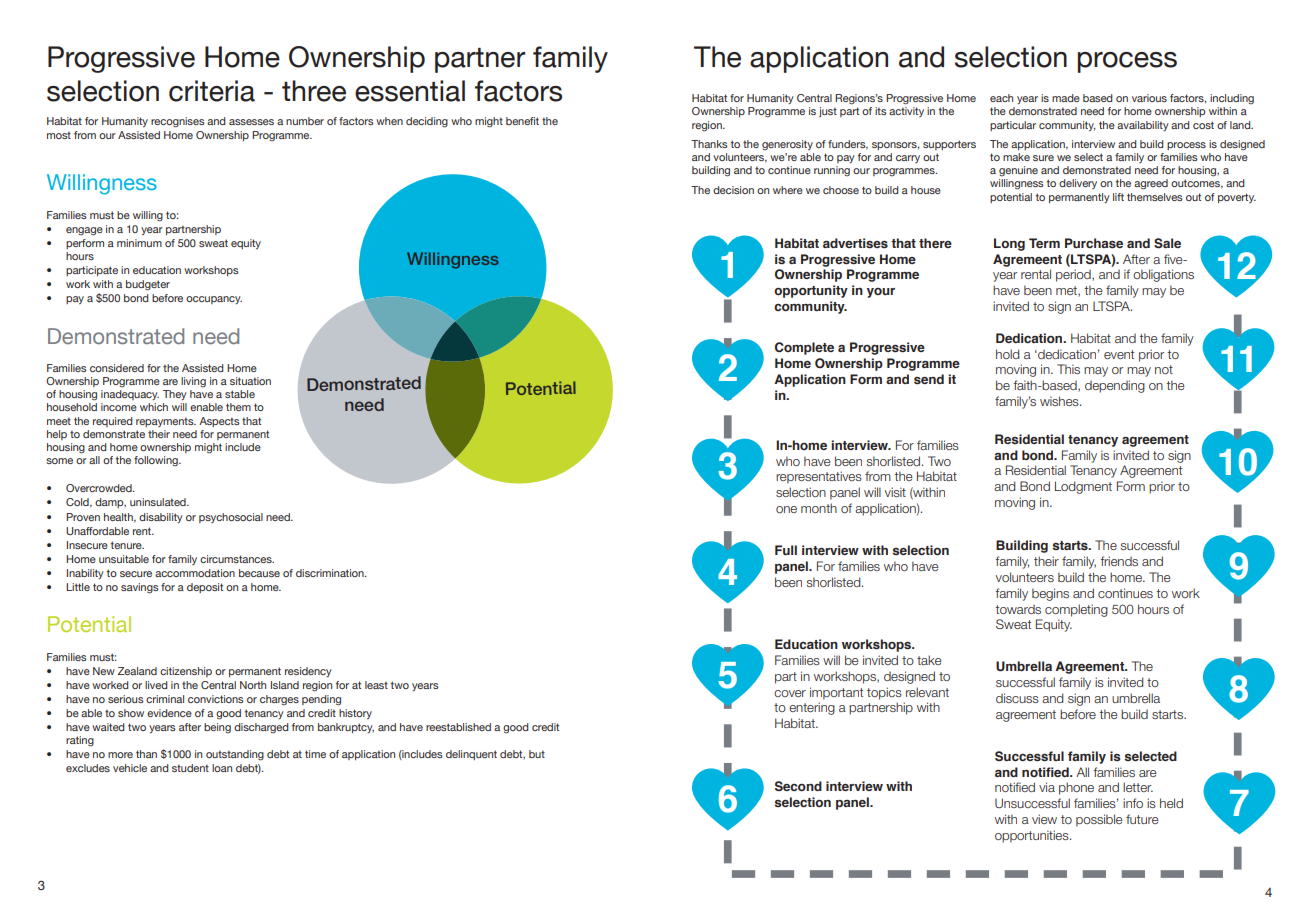  What do you see at coordinates (157, 461) in the page?
I see `following` at bounding box center [157, 461].
